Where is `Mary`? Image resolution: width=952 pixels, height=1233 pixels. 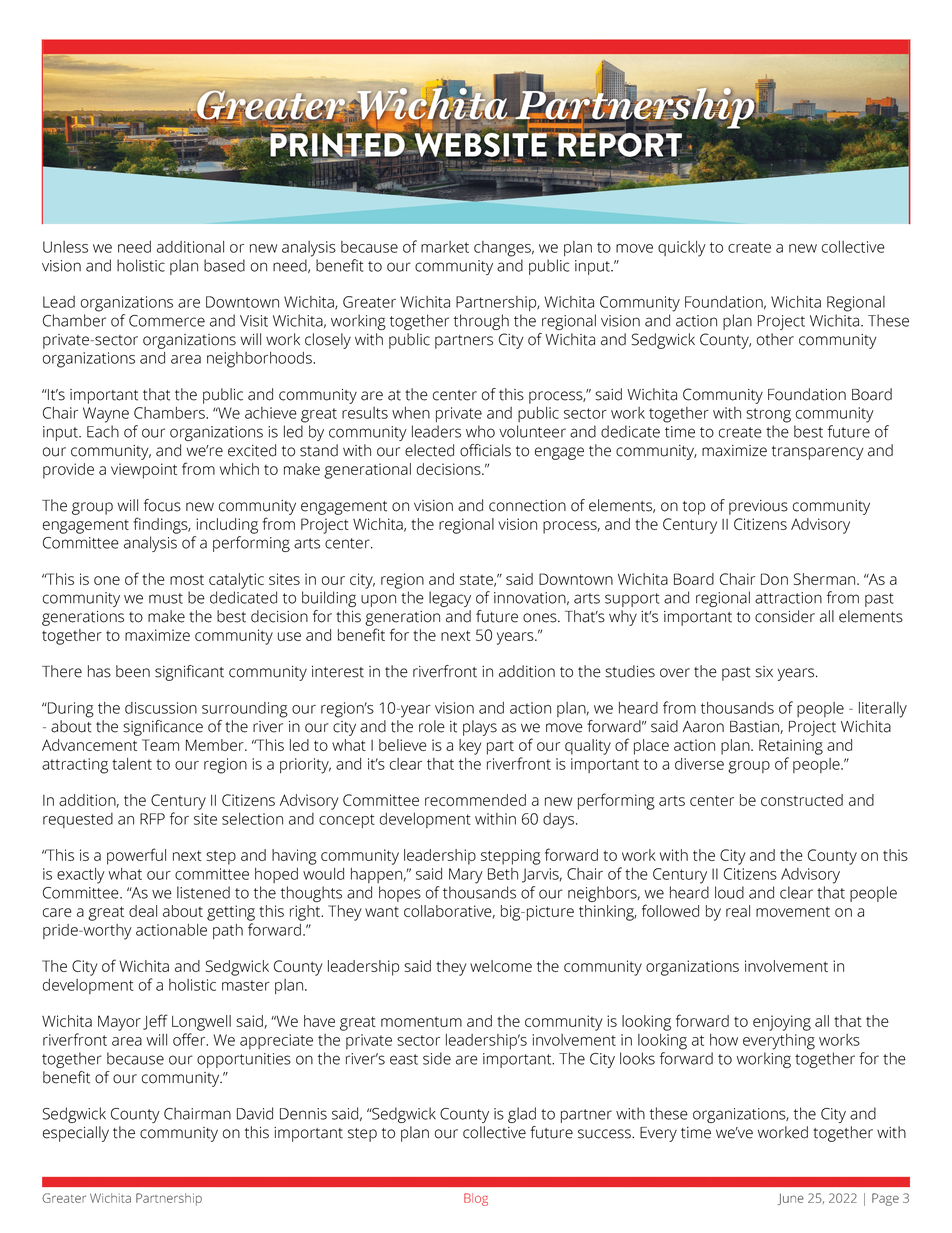 Mary is located at coordinates (466, 876).
